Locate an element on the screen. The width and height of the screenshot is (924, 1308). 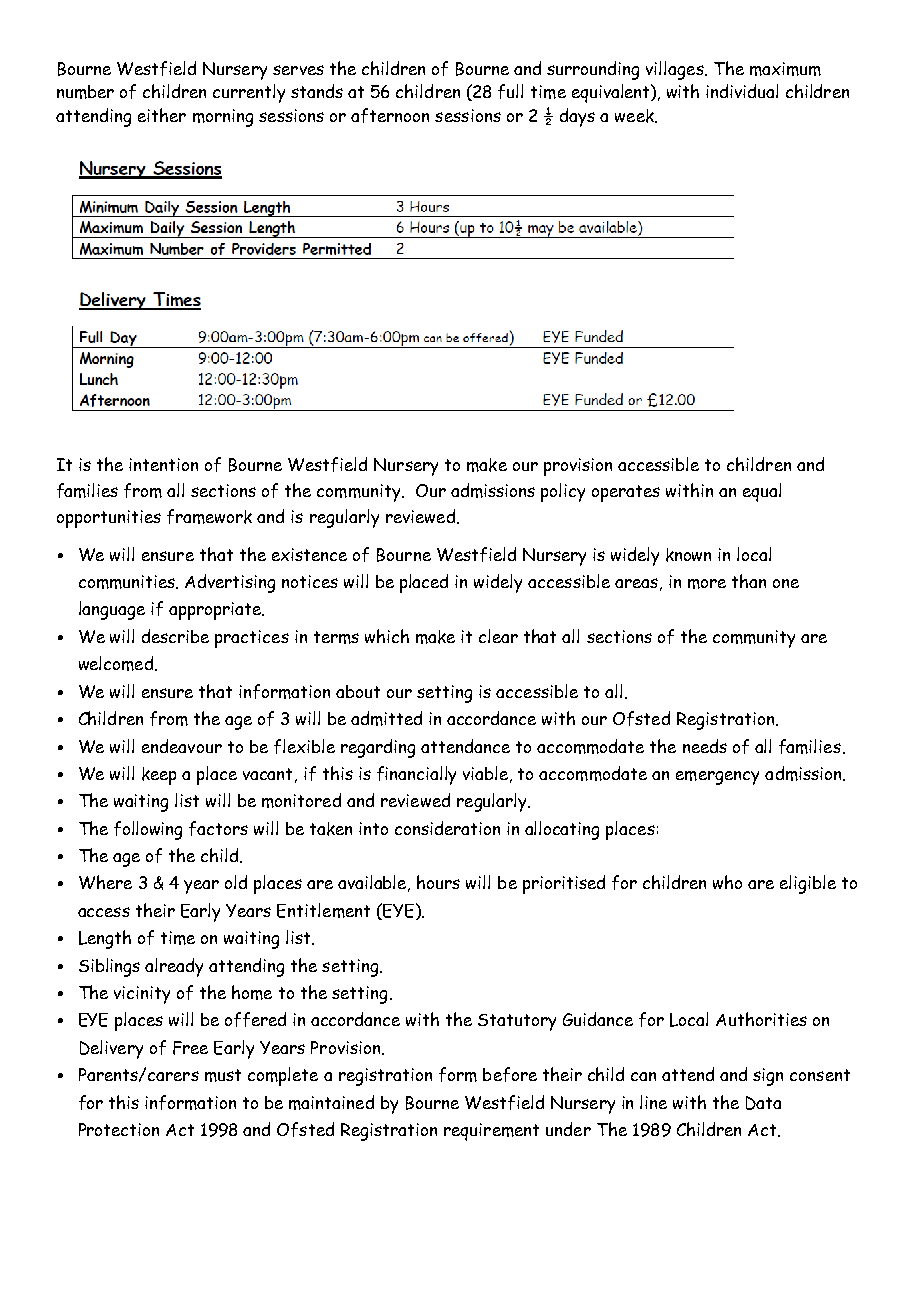
policy is located at coordinates (563, 492).
